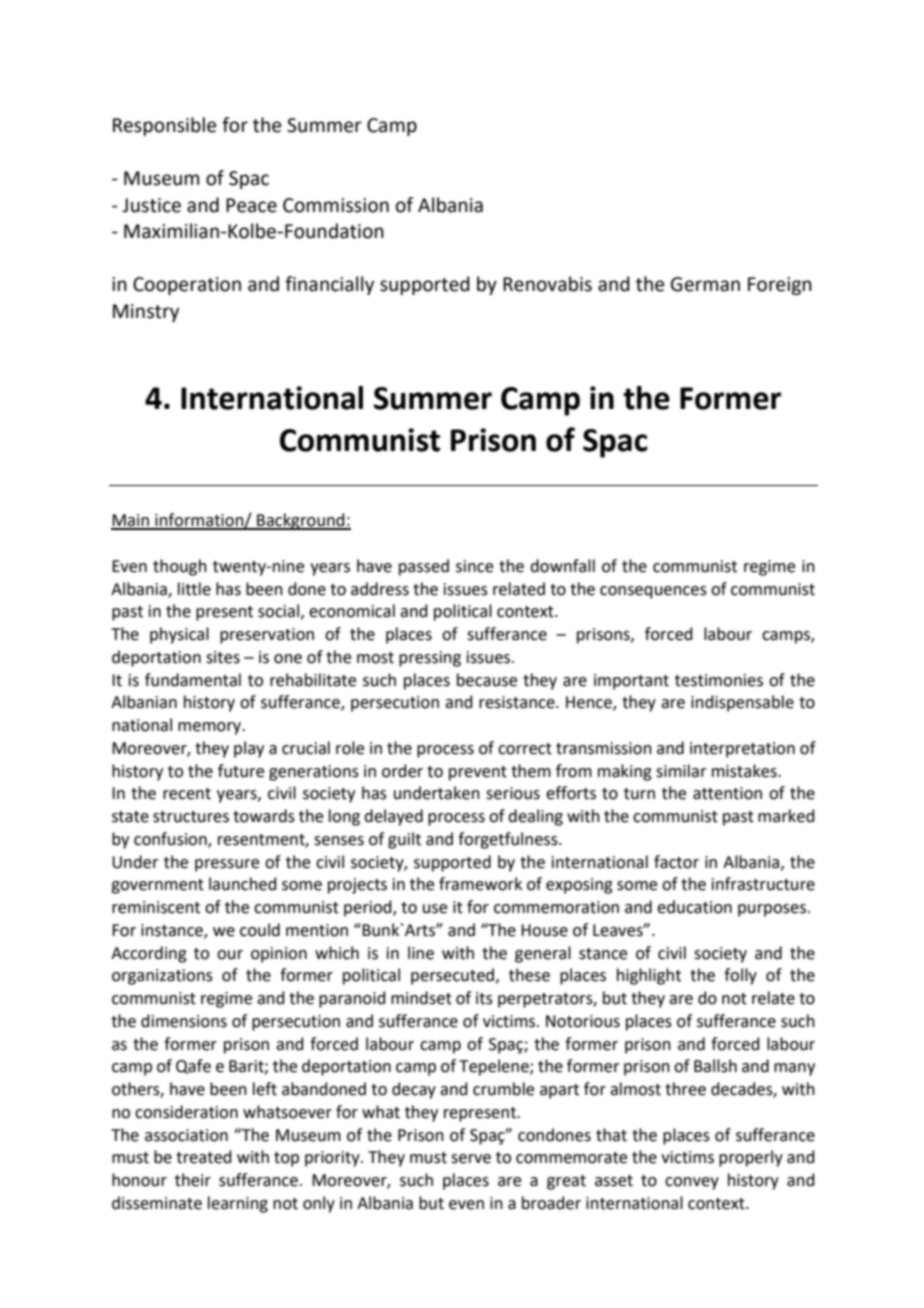  What do you see at coordinates (509, 840) in the screenshot?
I see `forgetfulness` at bounding box center [509, 840].
